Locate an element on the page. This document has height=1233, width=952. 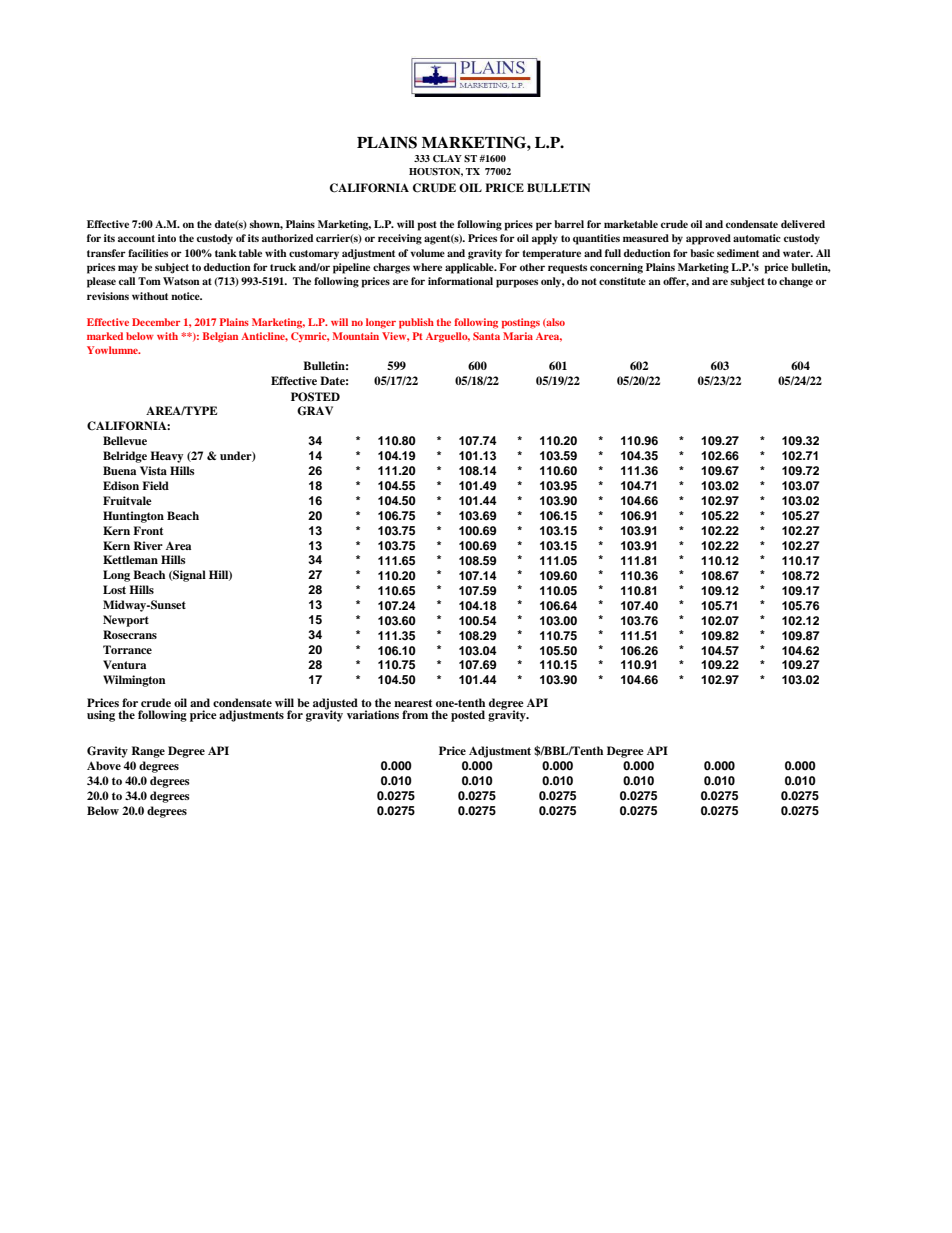
nearest is located at coordinates (413, 703).
